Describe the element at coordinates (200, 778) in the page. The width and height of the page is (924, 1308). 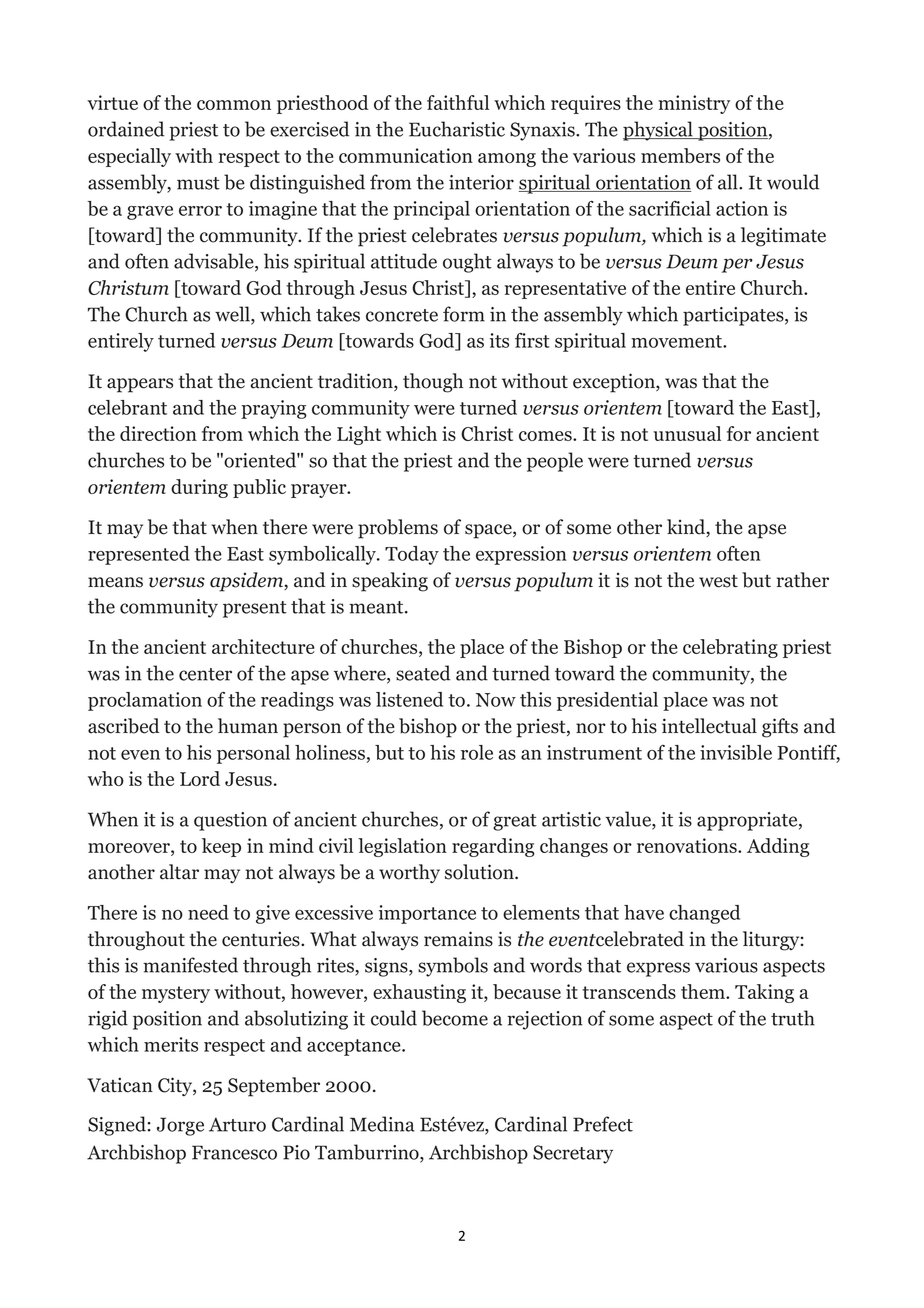
I see `Lord` at that location.
